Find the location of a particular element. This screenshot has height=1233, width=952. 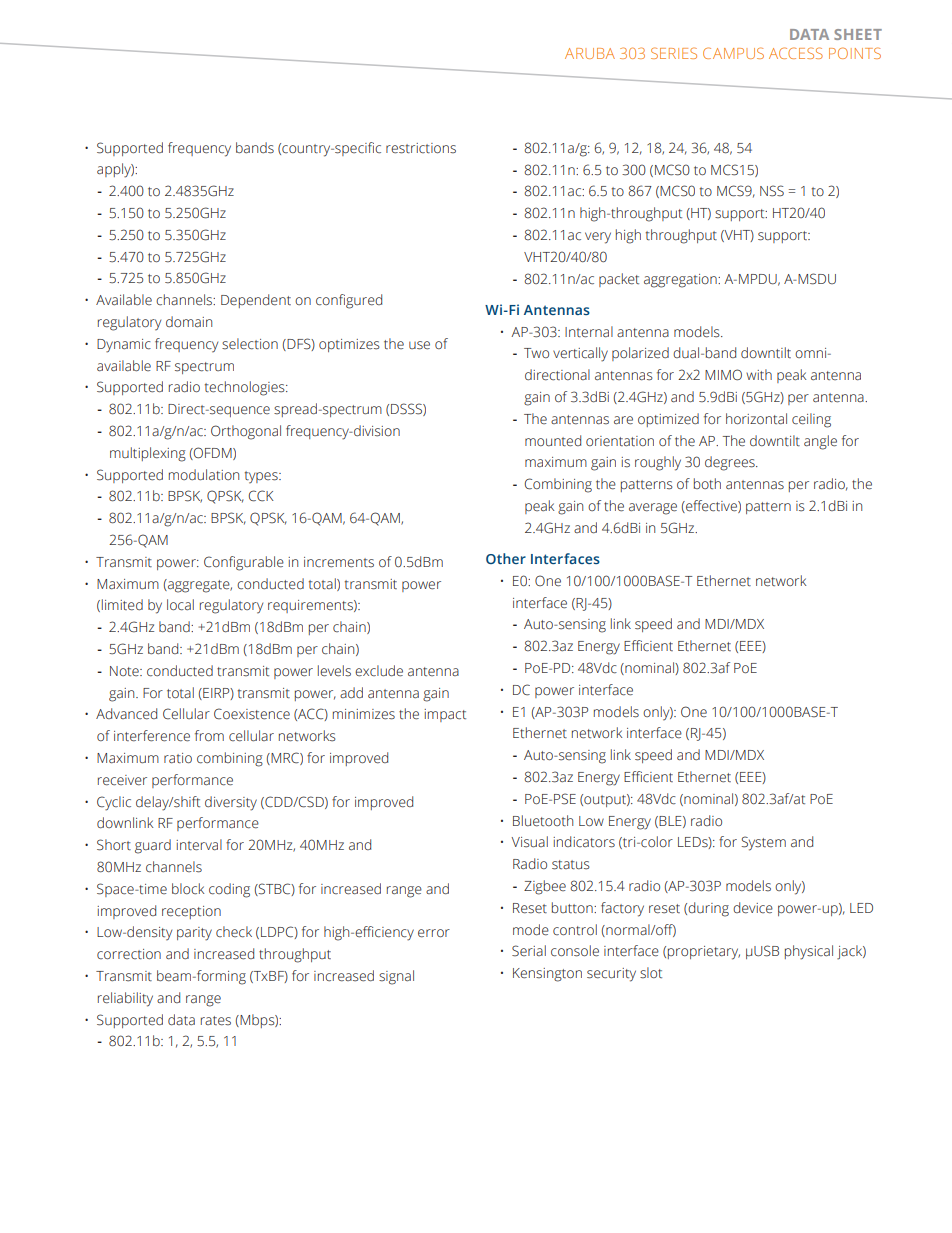

Kensington is located at coordinates (547, 975).
